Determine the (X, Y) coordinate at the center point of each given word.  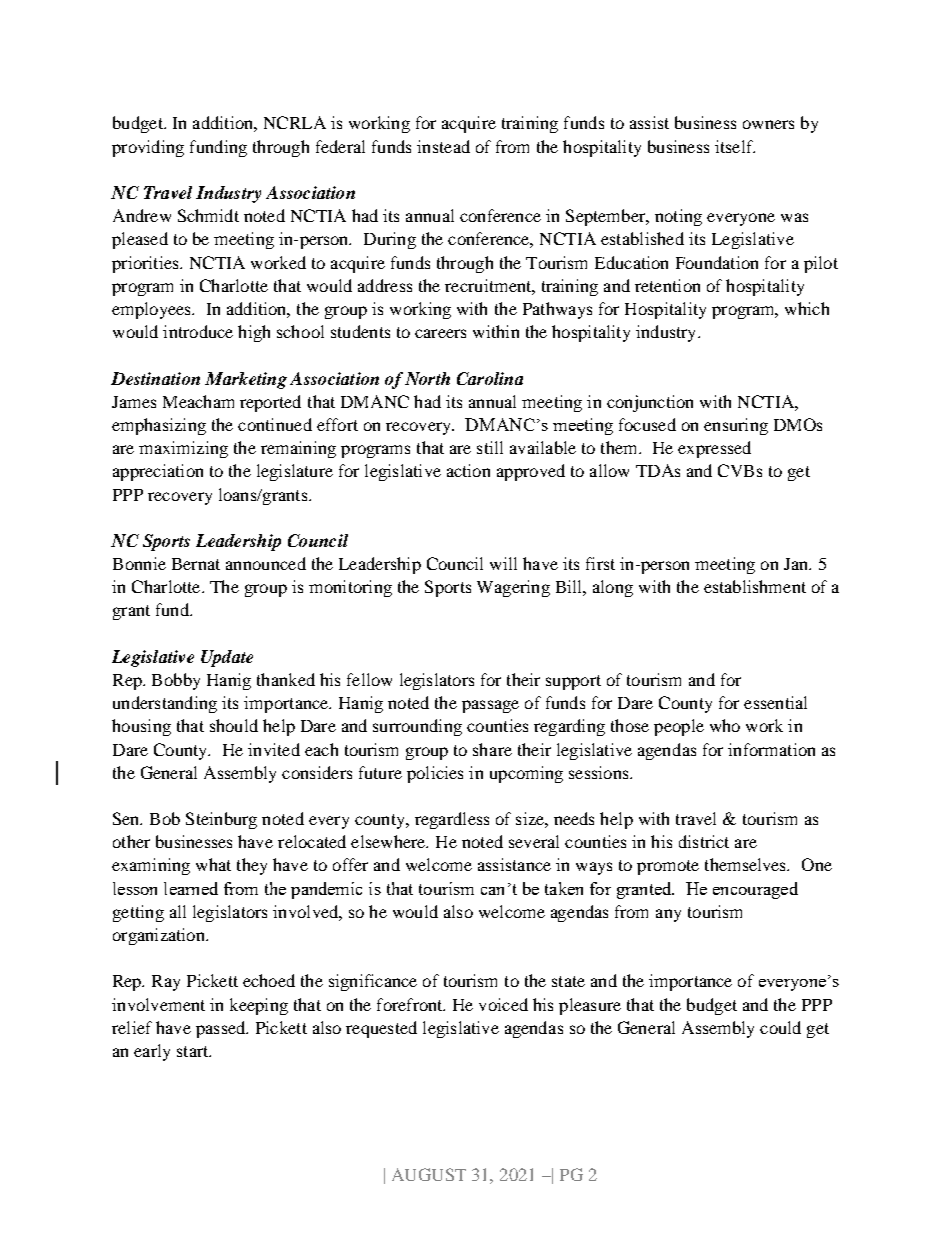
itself (735, 146)
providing (148, 148)
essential (775, 702)
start (194, 1051)
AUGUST (429, 1174)
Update (227, 658)
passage (490, 706)
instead (443, 146)
